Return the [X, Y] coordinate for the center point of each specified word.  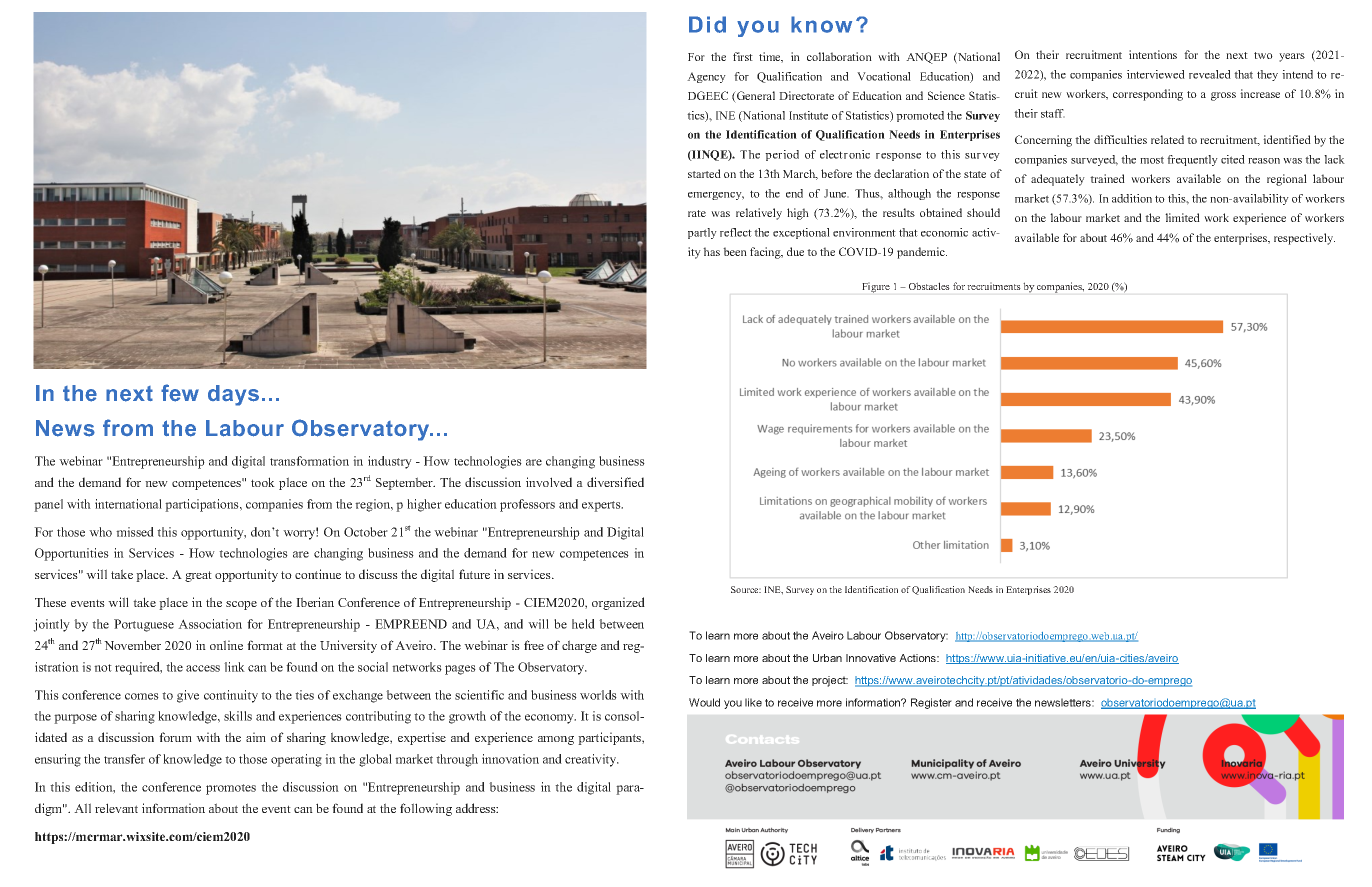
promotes [231, 789]
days [233, 395]
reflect [736, 232]
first [743, 56]
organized [618, 603]
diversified [615, 482]
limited [1182, 217]
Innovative [871, 658]
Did [707, 24]
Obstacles [929, 286]
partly [702, 233]
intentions [1153, 54]
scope [241, 605]
